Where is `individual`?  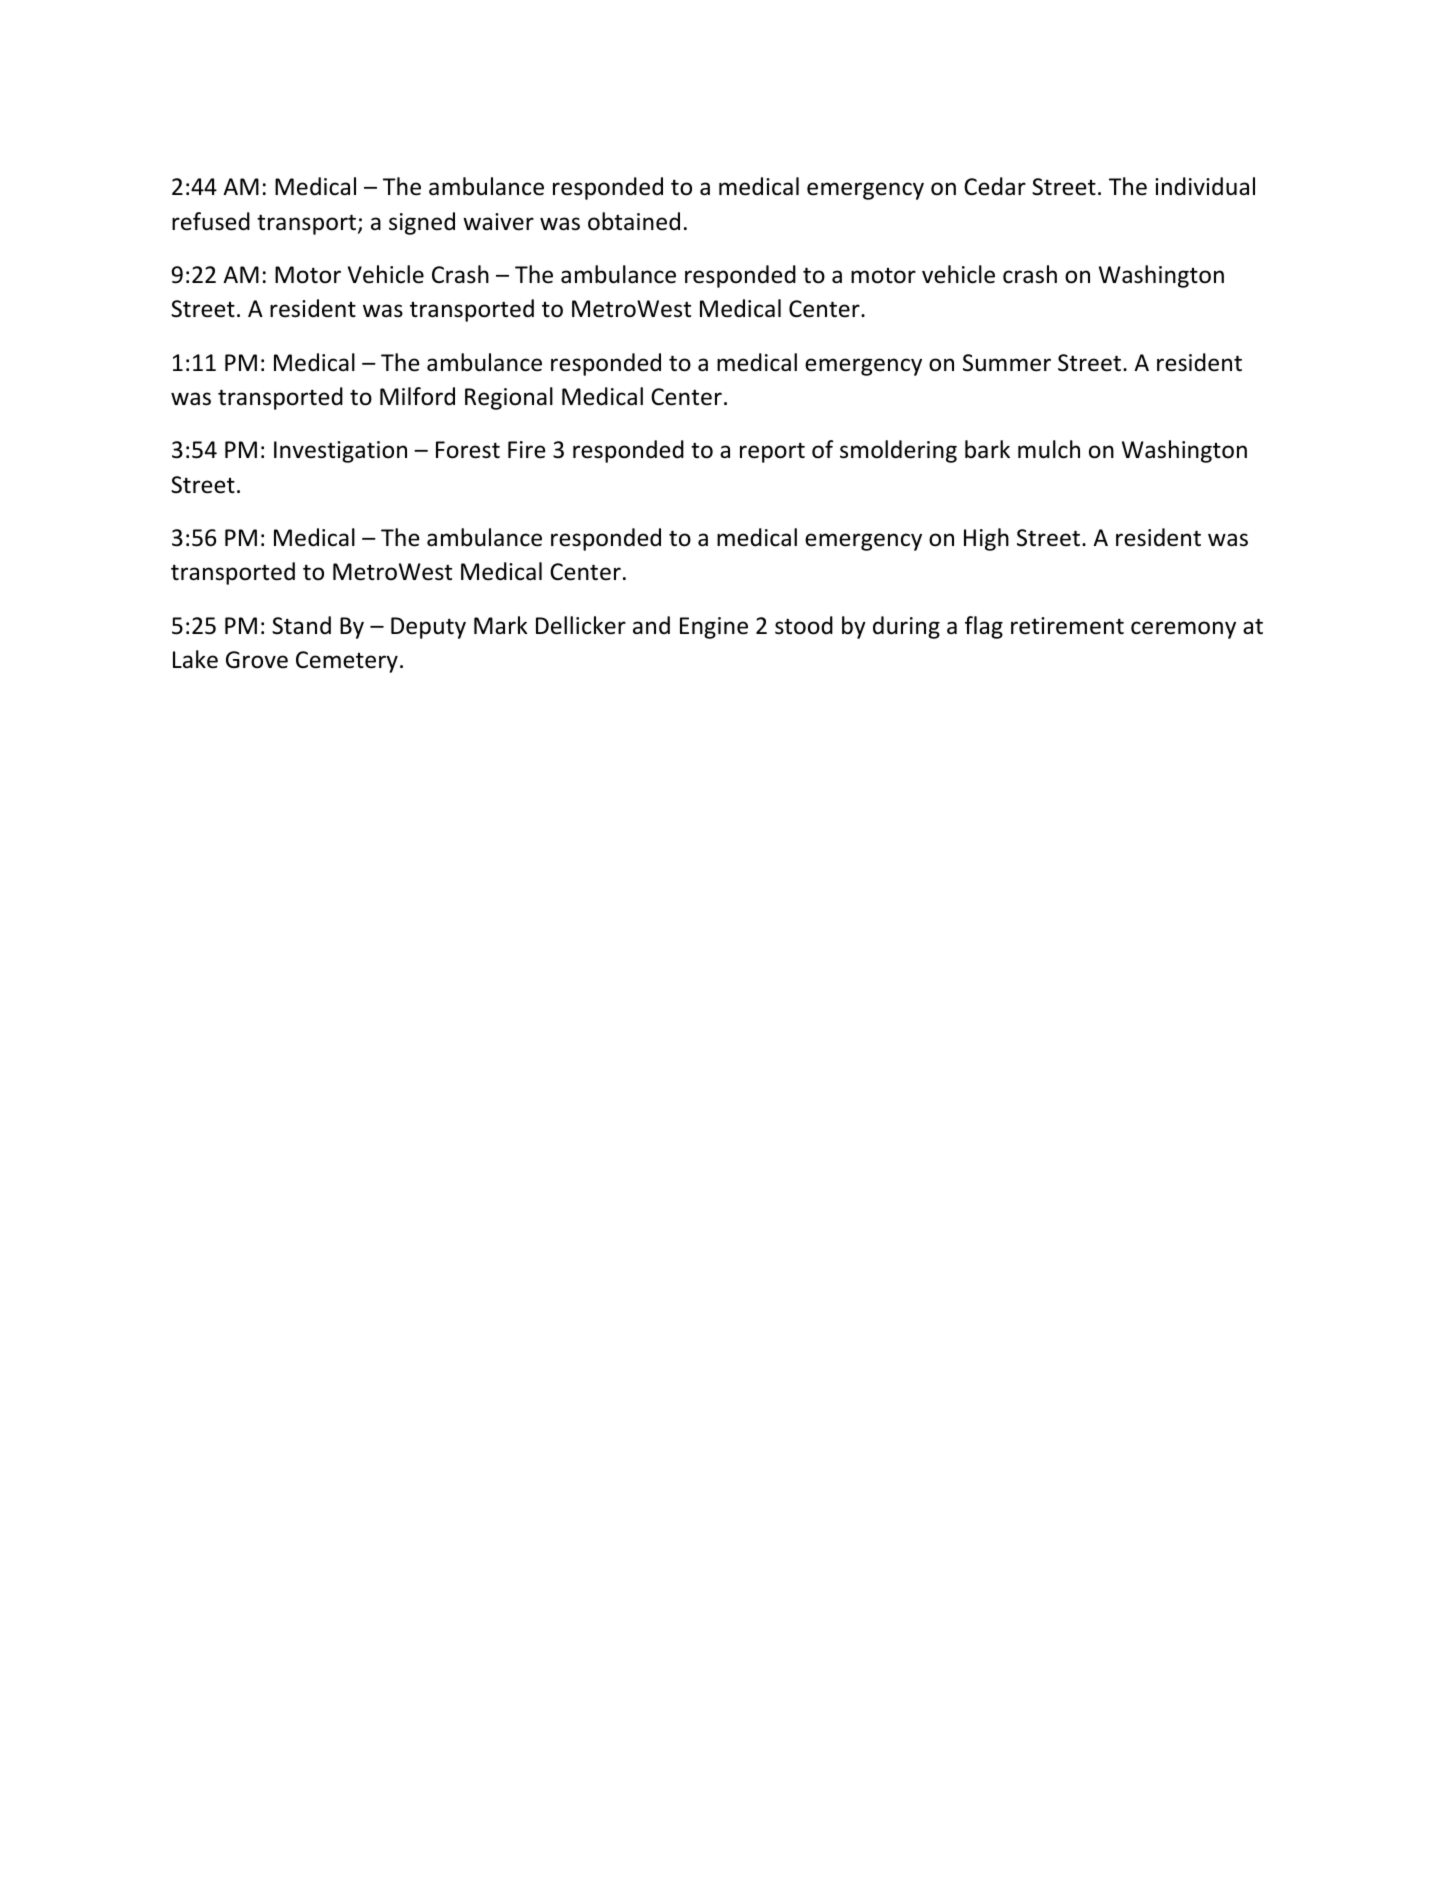
individual is located at coordinates (1205, 186).
